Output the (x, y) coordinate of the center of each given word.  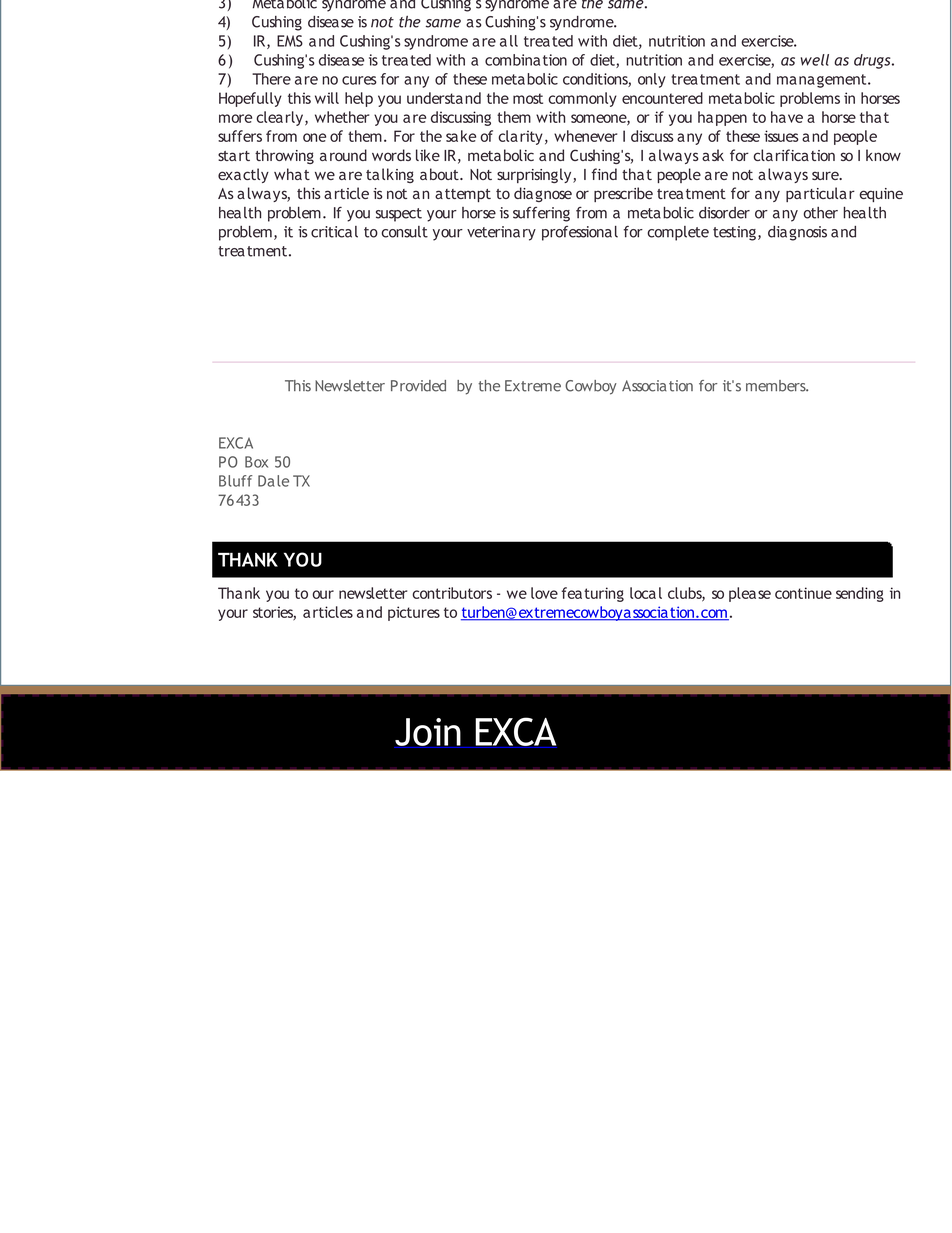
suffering (541, 214)
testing (734, 233)
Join (428, 733)
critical (334, 232)
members (777, 386)
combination (526, 60)
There (271, 79)
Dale (273, 481)
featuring (593, 594)
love (544, 593)
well (815, 60)
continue (803, 593)
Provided (418, 386)
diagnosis (797, 233)
